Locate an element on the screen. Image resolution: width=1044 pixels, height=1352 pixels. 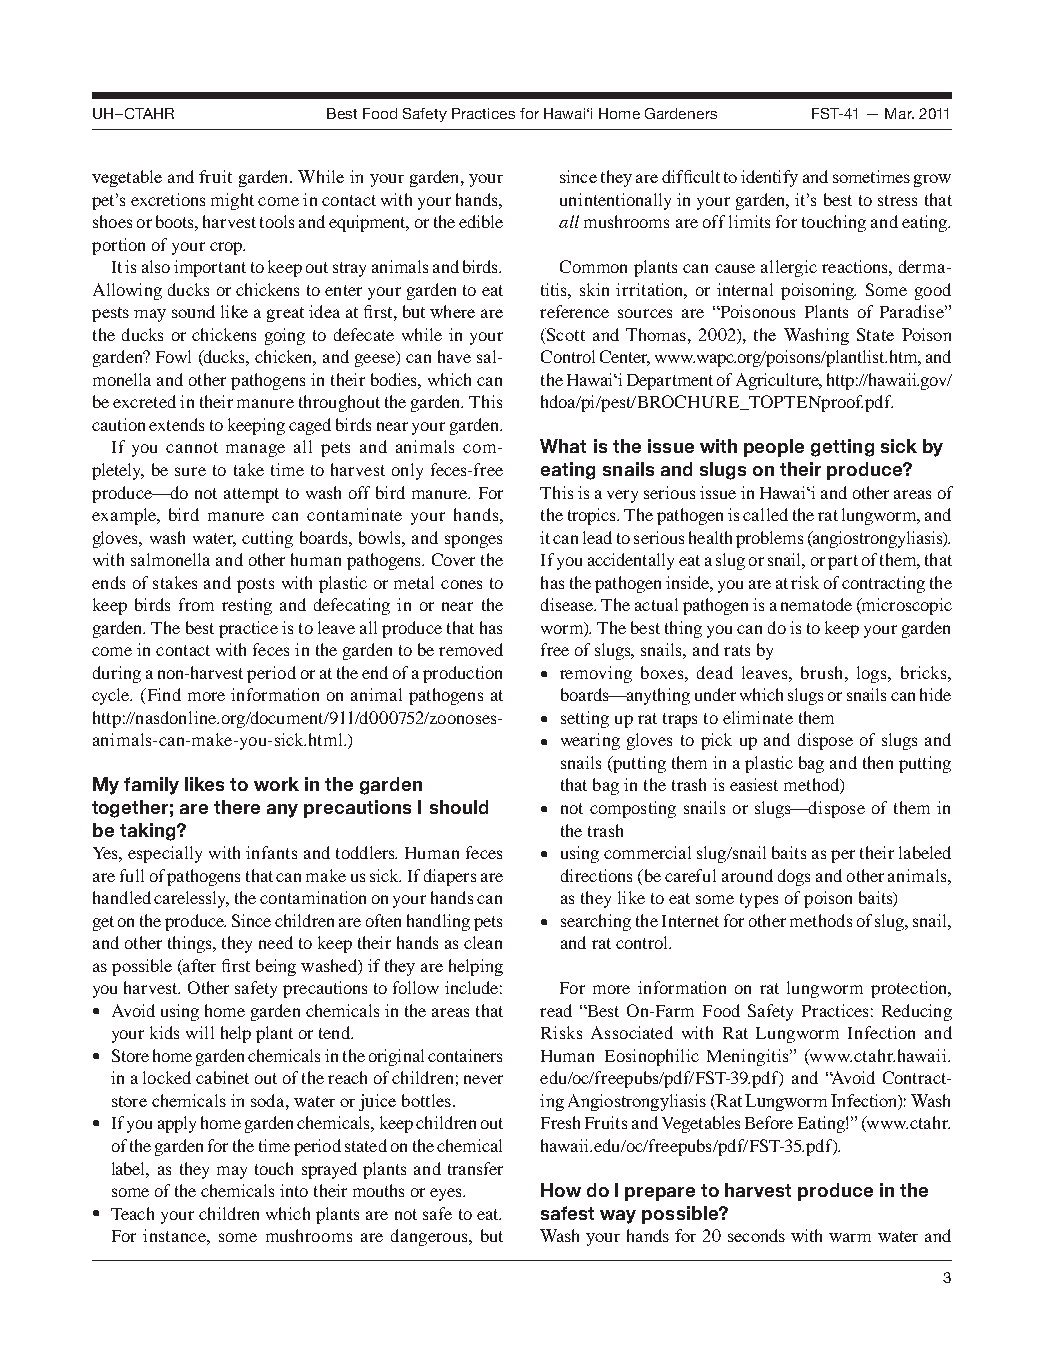
might is located at coordinates (232, 201).
